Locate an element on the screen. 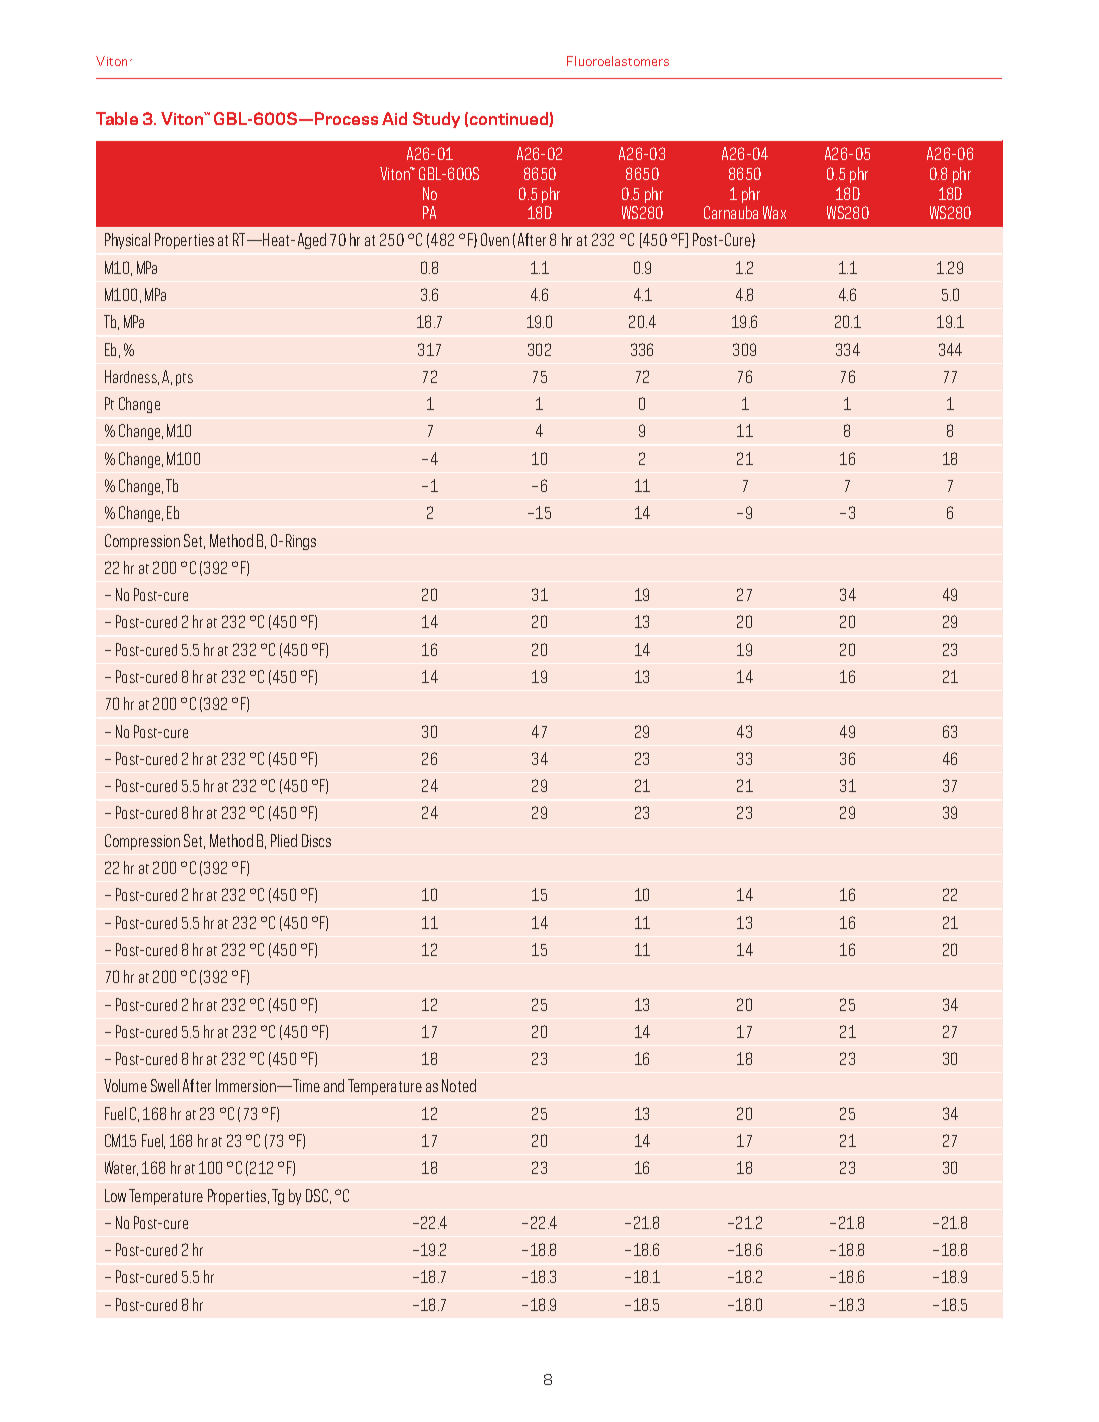 The width and height of the screenshot is (1099, 1422). Plied is located at coordinates (284, 840).
